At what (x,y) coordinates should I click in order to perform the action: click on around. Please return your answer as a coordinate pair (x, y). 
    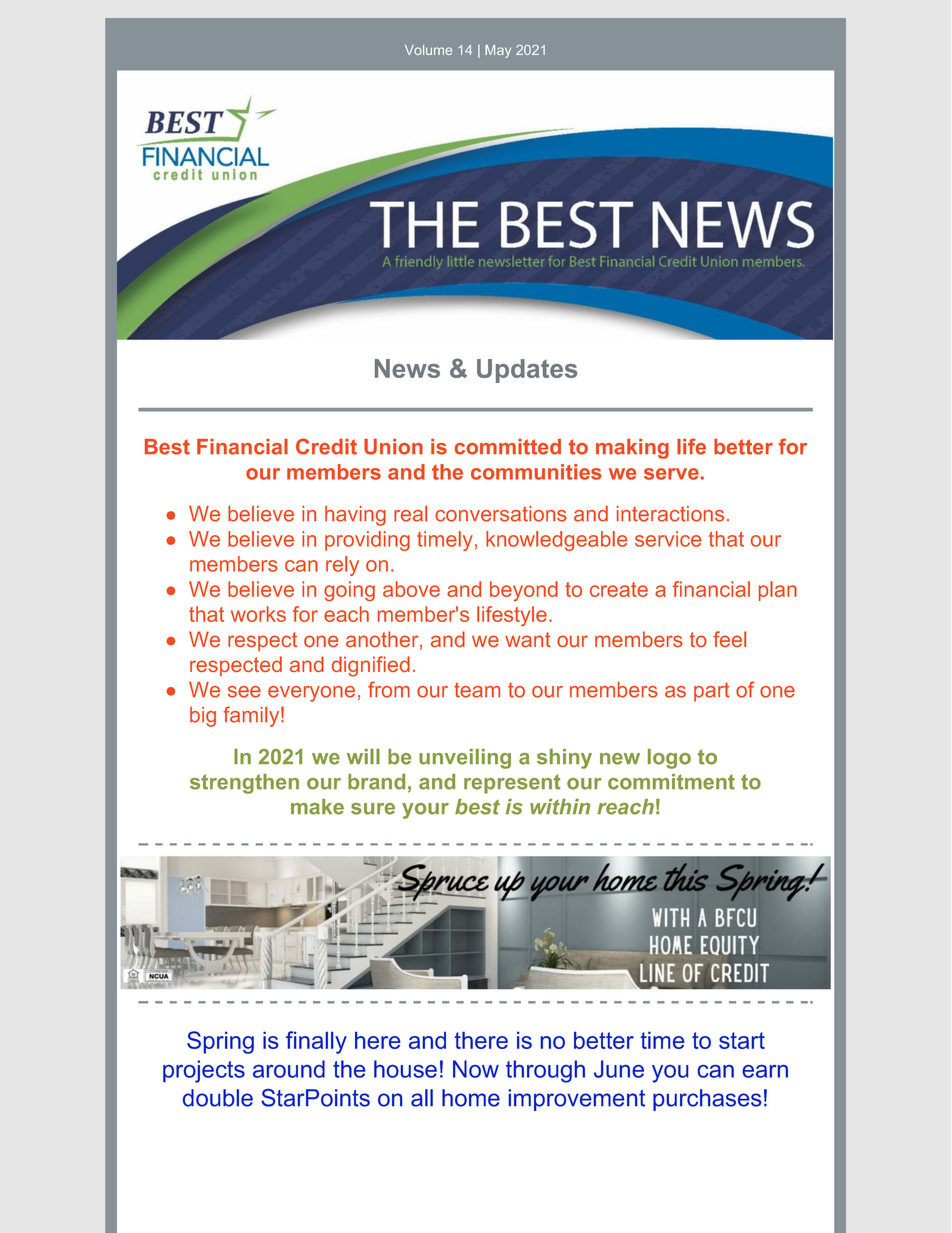
    Looking at the image, I should click on (289, 1069).
